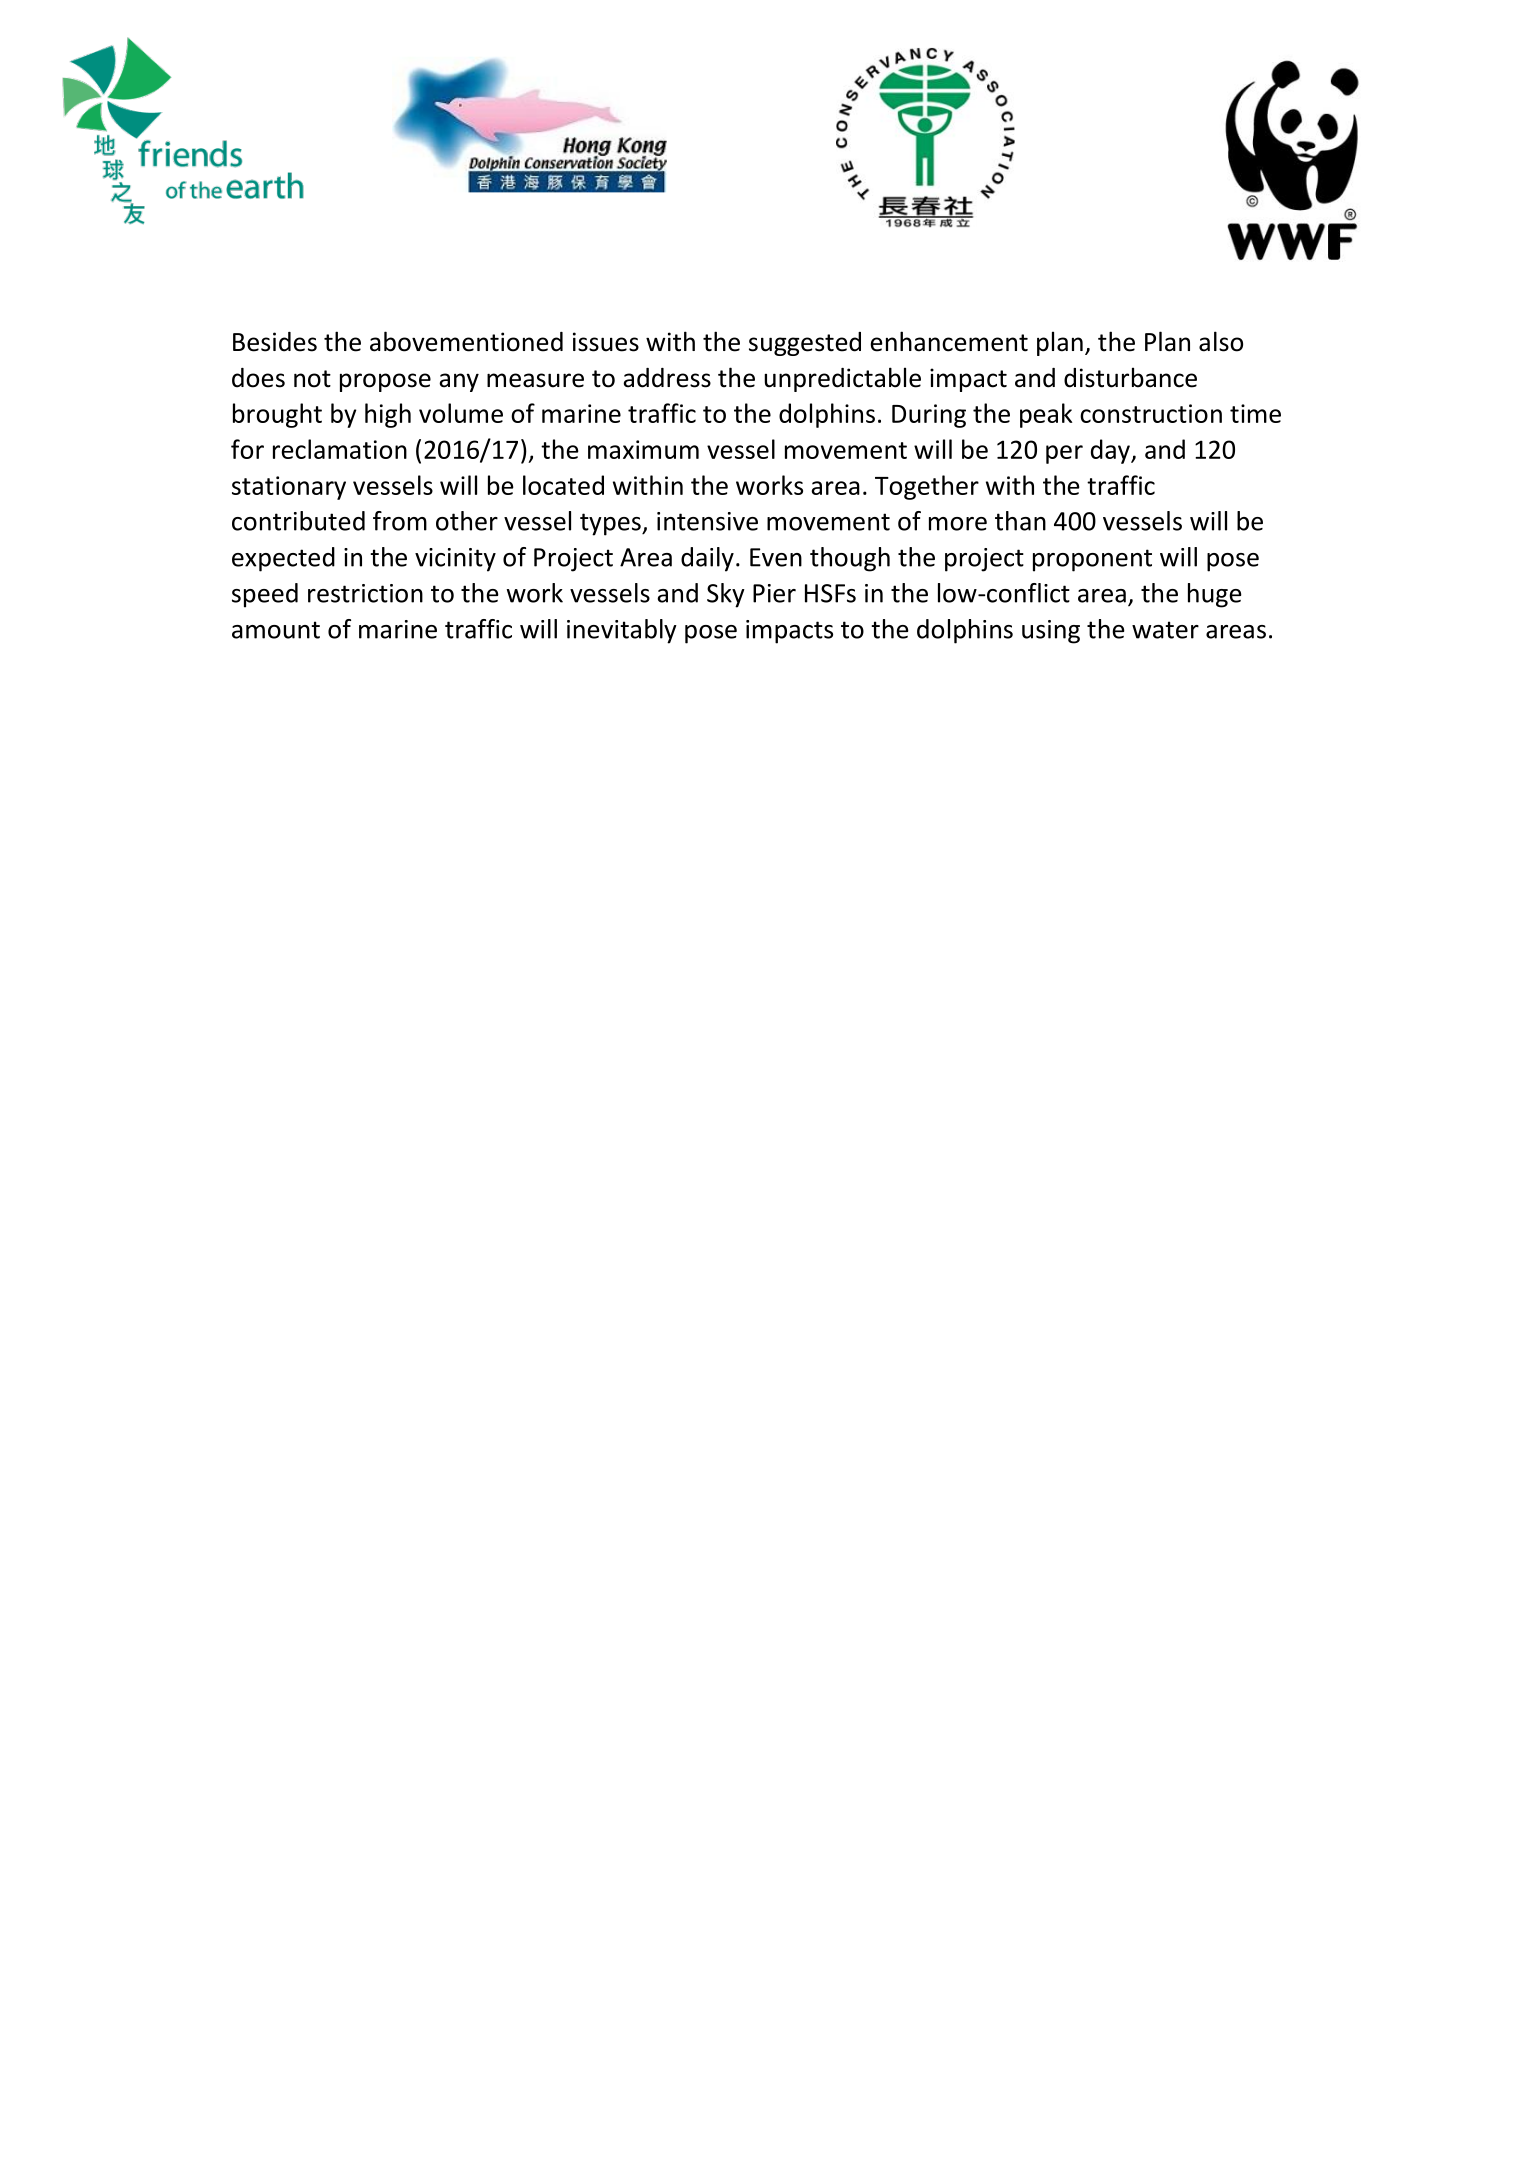 This image has height=2158, width=1526. What do you see at coordinates (643, 449) in the image?
I see `maximum` at bounding box center [643, 449].
